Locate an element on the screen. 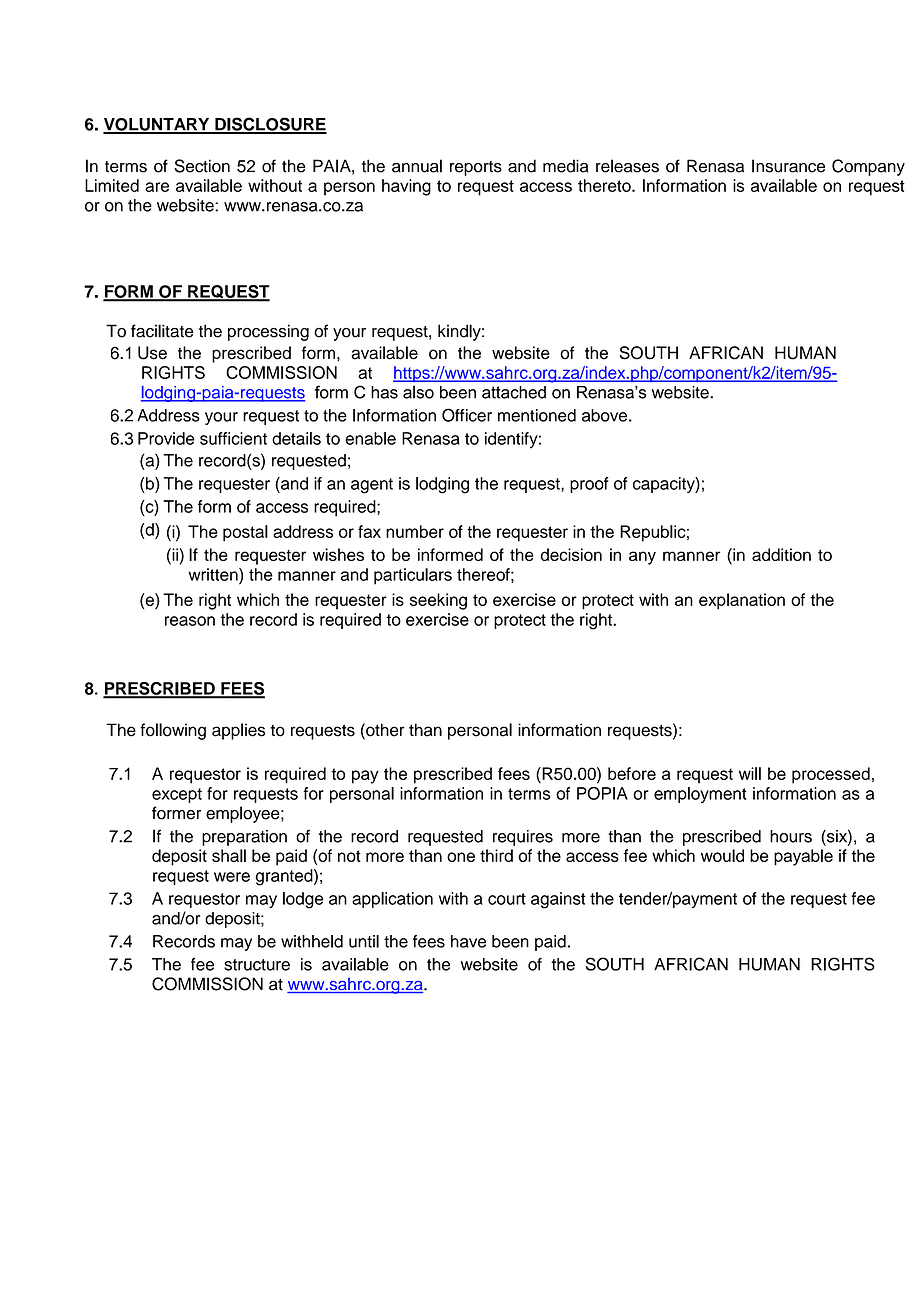 The width and height of the screenshot is (924, 1308). reason is located at coordinates (190, 621).
